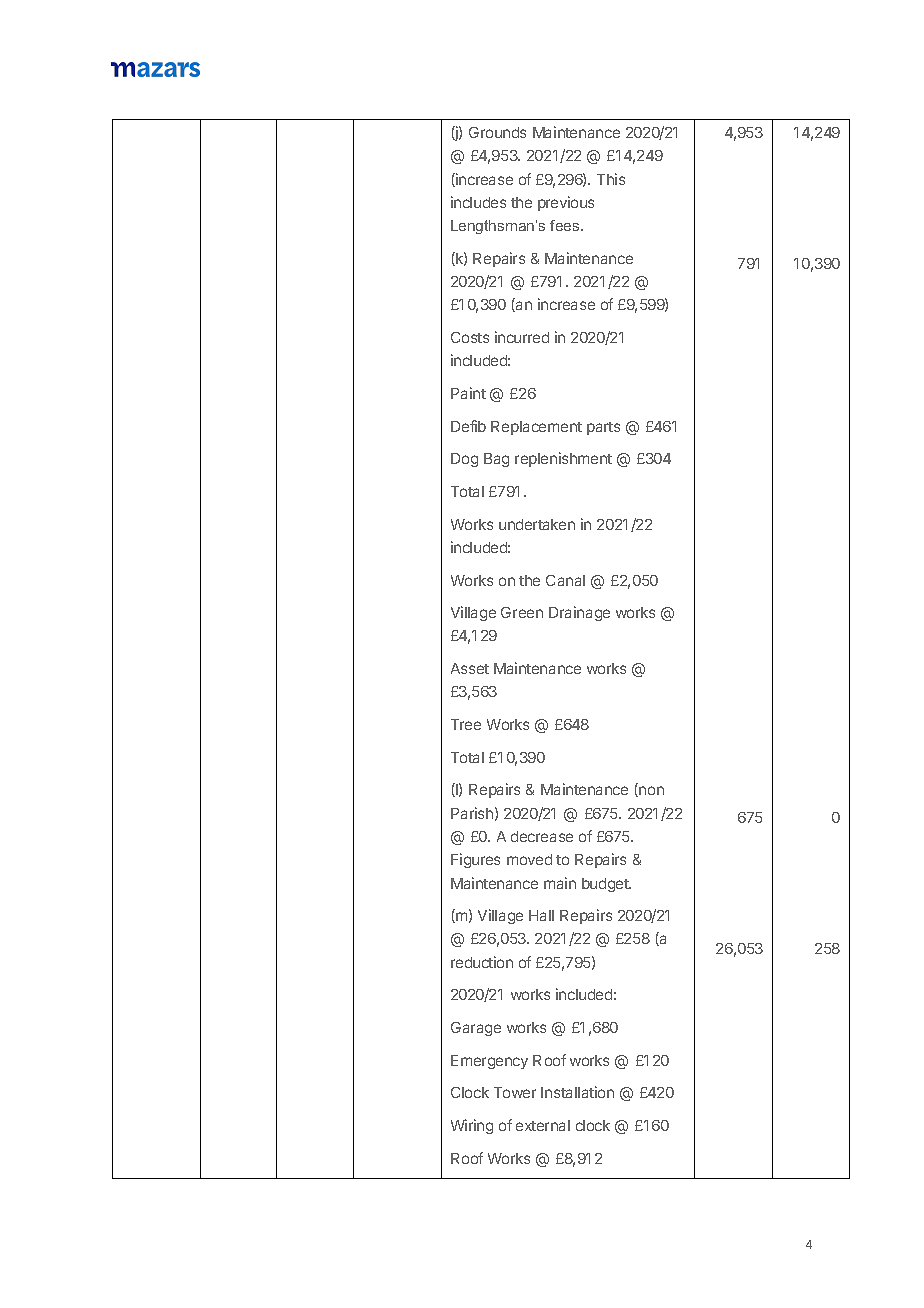 The height and width of the document is (1308, 924). I want to click on external, so click(543, 1125).
